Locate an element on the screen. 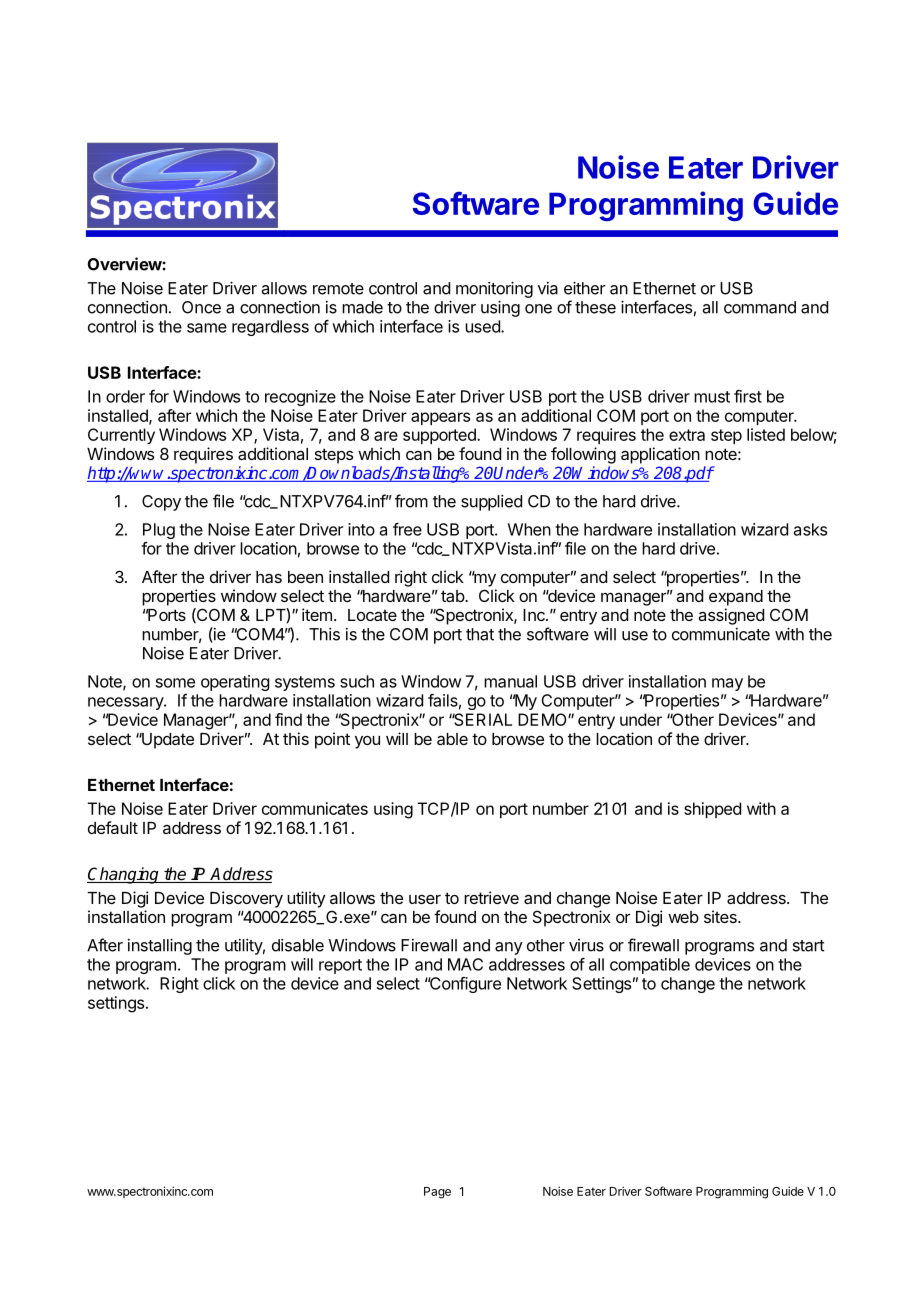 The height and width of the screenshot is (1308, 924). Configure is located at coordinates (464, 985).
